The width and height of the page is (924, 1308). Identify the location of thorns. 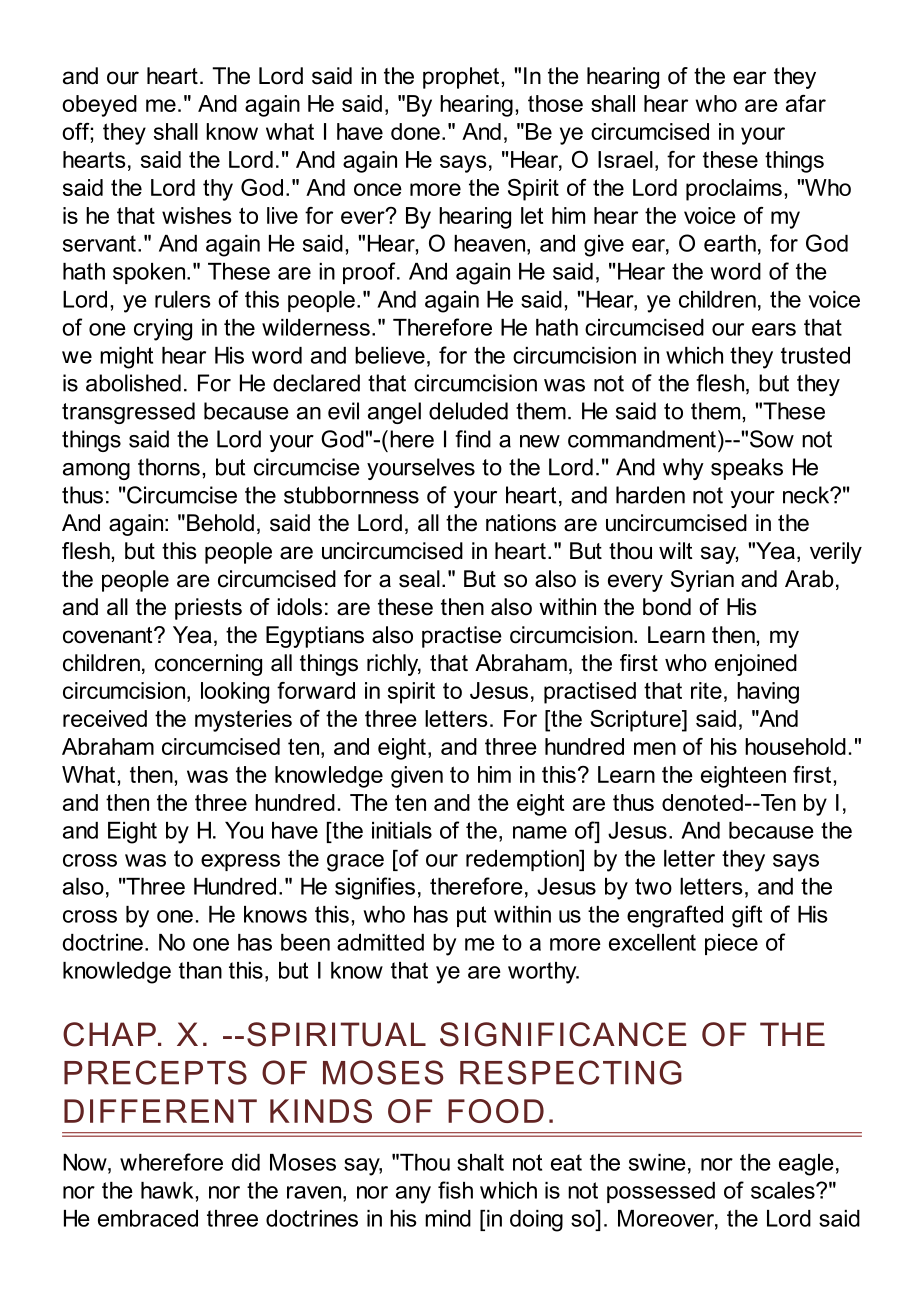
(169, 467).
